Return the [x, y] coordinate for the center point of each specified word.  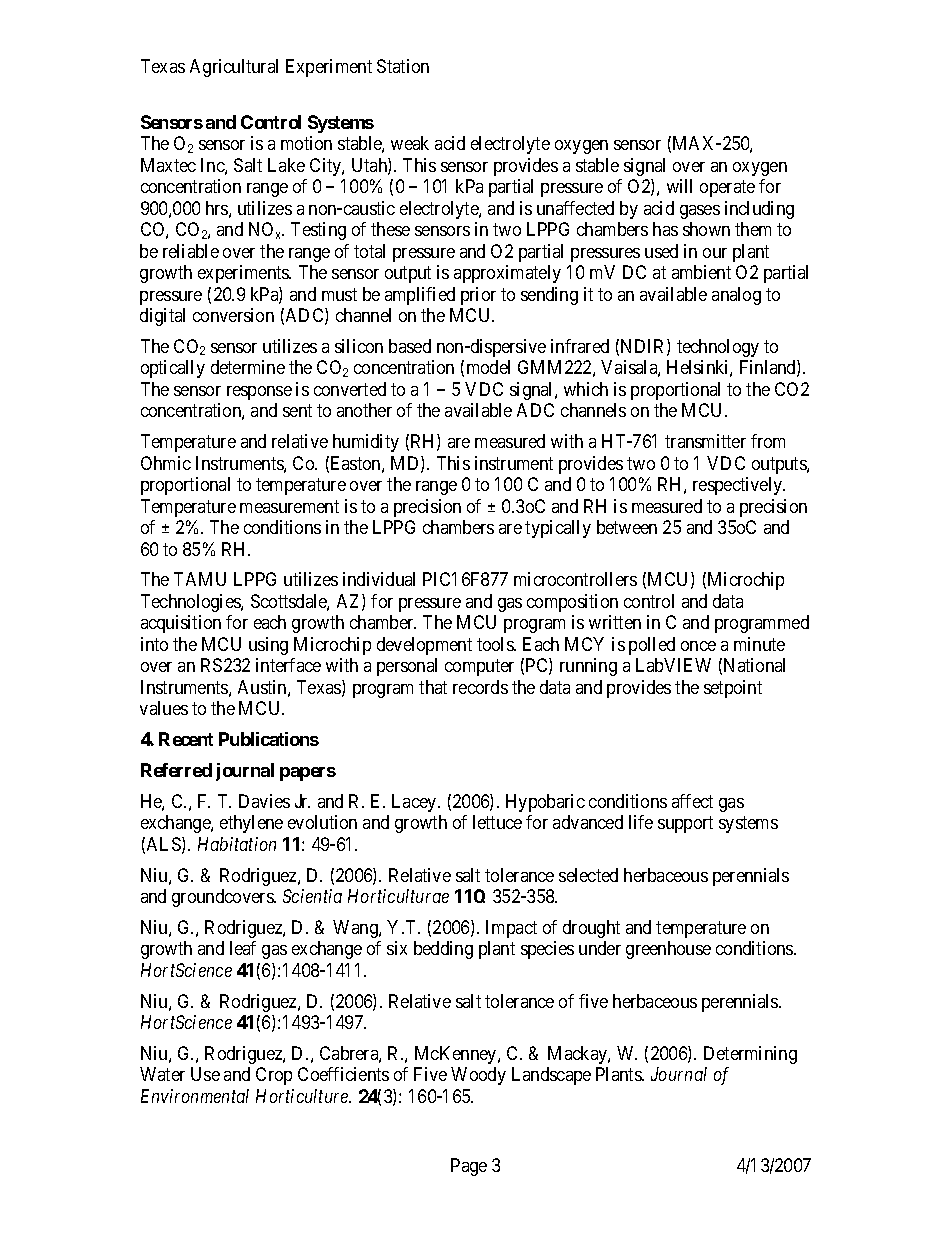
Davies [264, 801]
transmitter [705, 441]
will [679, 186]
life [641, 822]
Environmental [195, 1096]
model [488, 367]
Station [403, 66]
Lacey [415, 803]
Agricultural [234, 68]
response [259, 393]
